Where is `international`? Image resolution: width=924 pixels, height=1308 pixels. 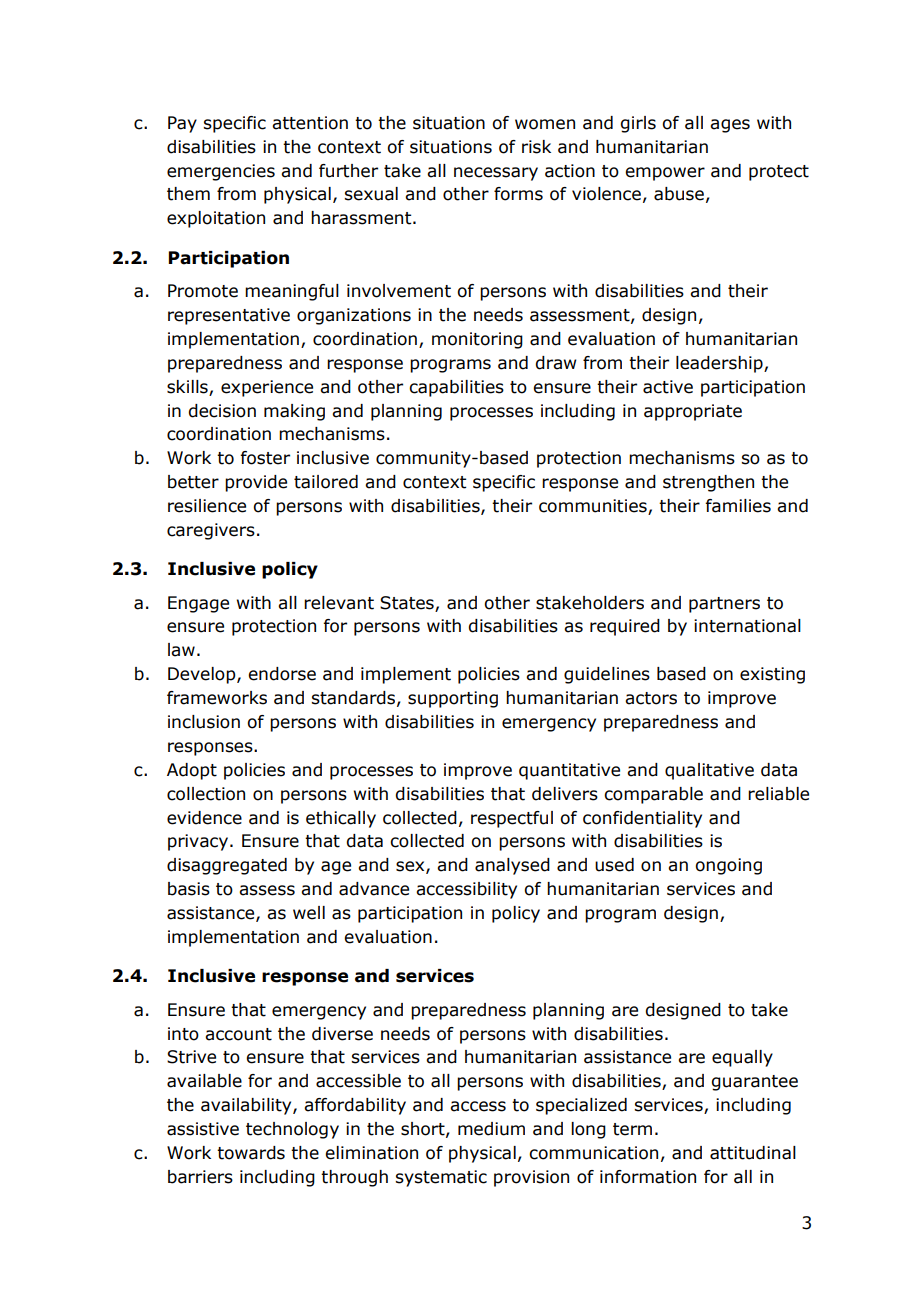 international is located at coordinates (747, 626).
